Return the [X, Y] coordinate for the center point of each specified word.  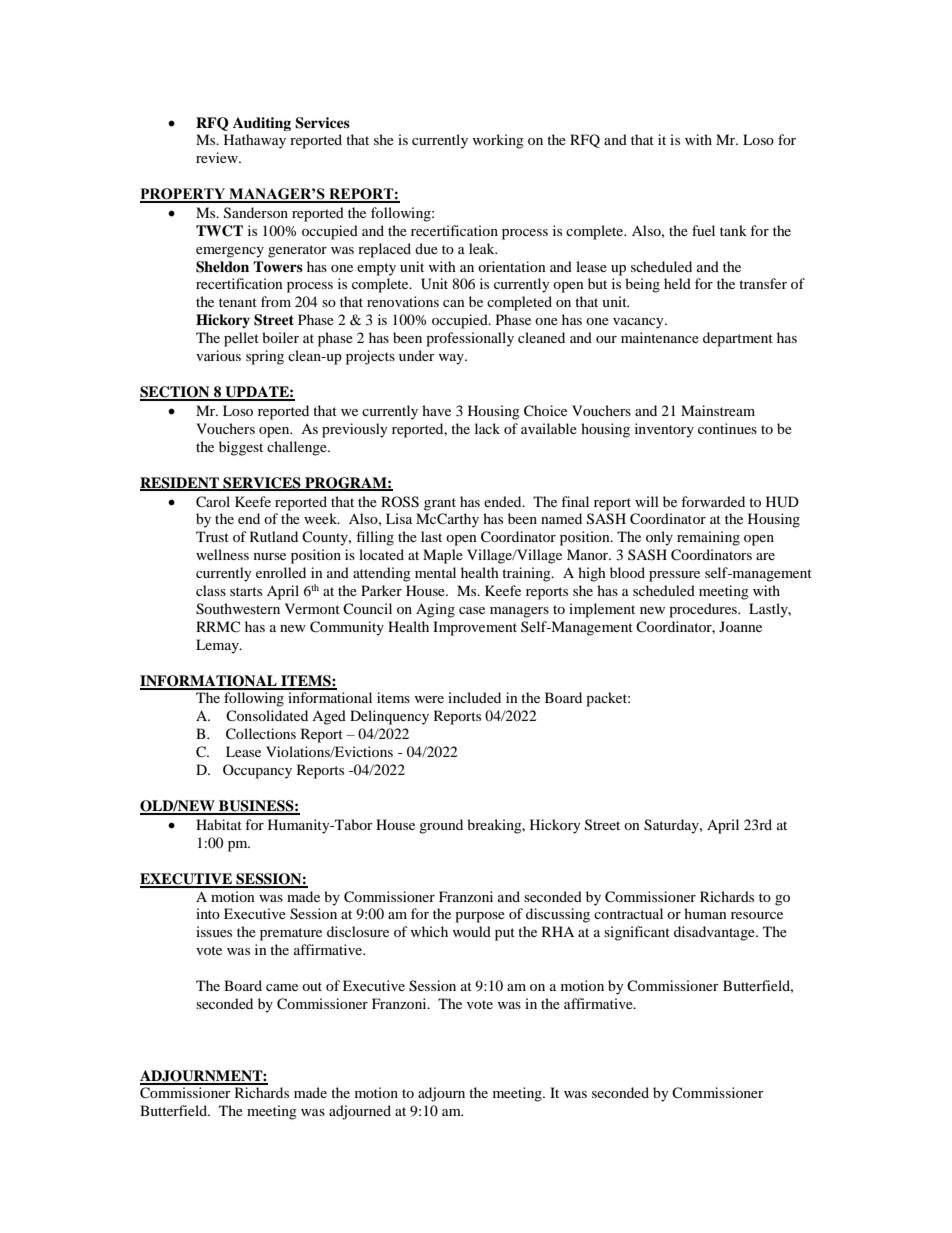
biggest [241, 448]
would [471, 931]
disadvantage [715, 933]
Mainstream [718, 410]
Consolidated [267, 715]
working [498, 141]
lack [487, 428]
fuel [703, 230]
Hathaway [255, 141]
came [282, 987]
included [474, 697]
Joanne [740, 626]
